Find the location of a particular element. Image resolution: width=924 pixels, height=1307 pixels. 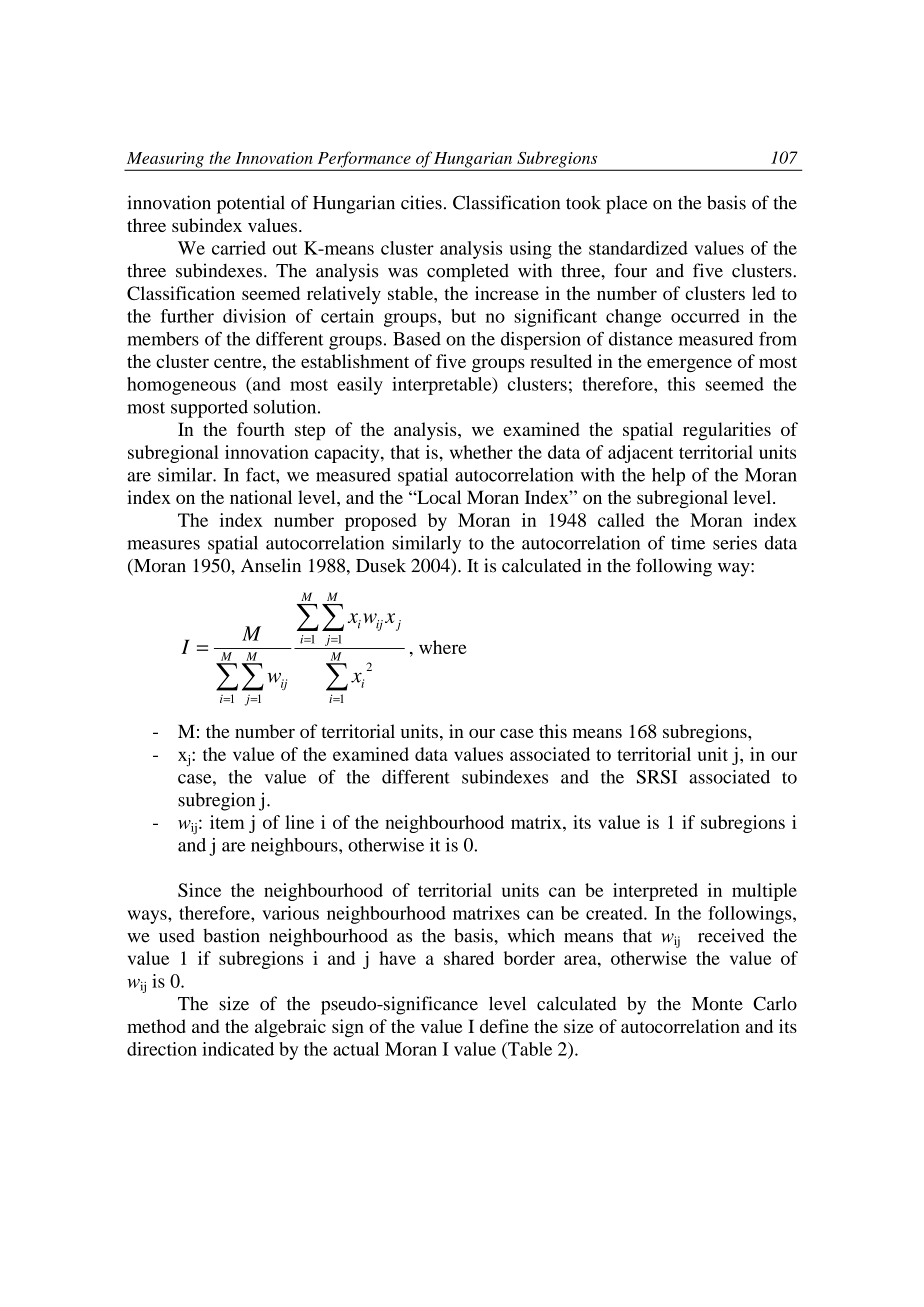

where is located at coordinates (442, 647).
